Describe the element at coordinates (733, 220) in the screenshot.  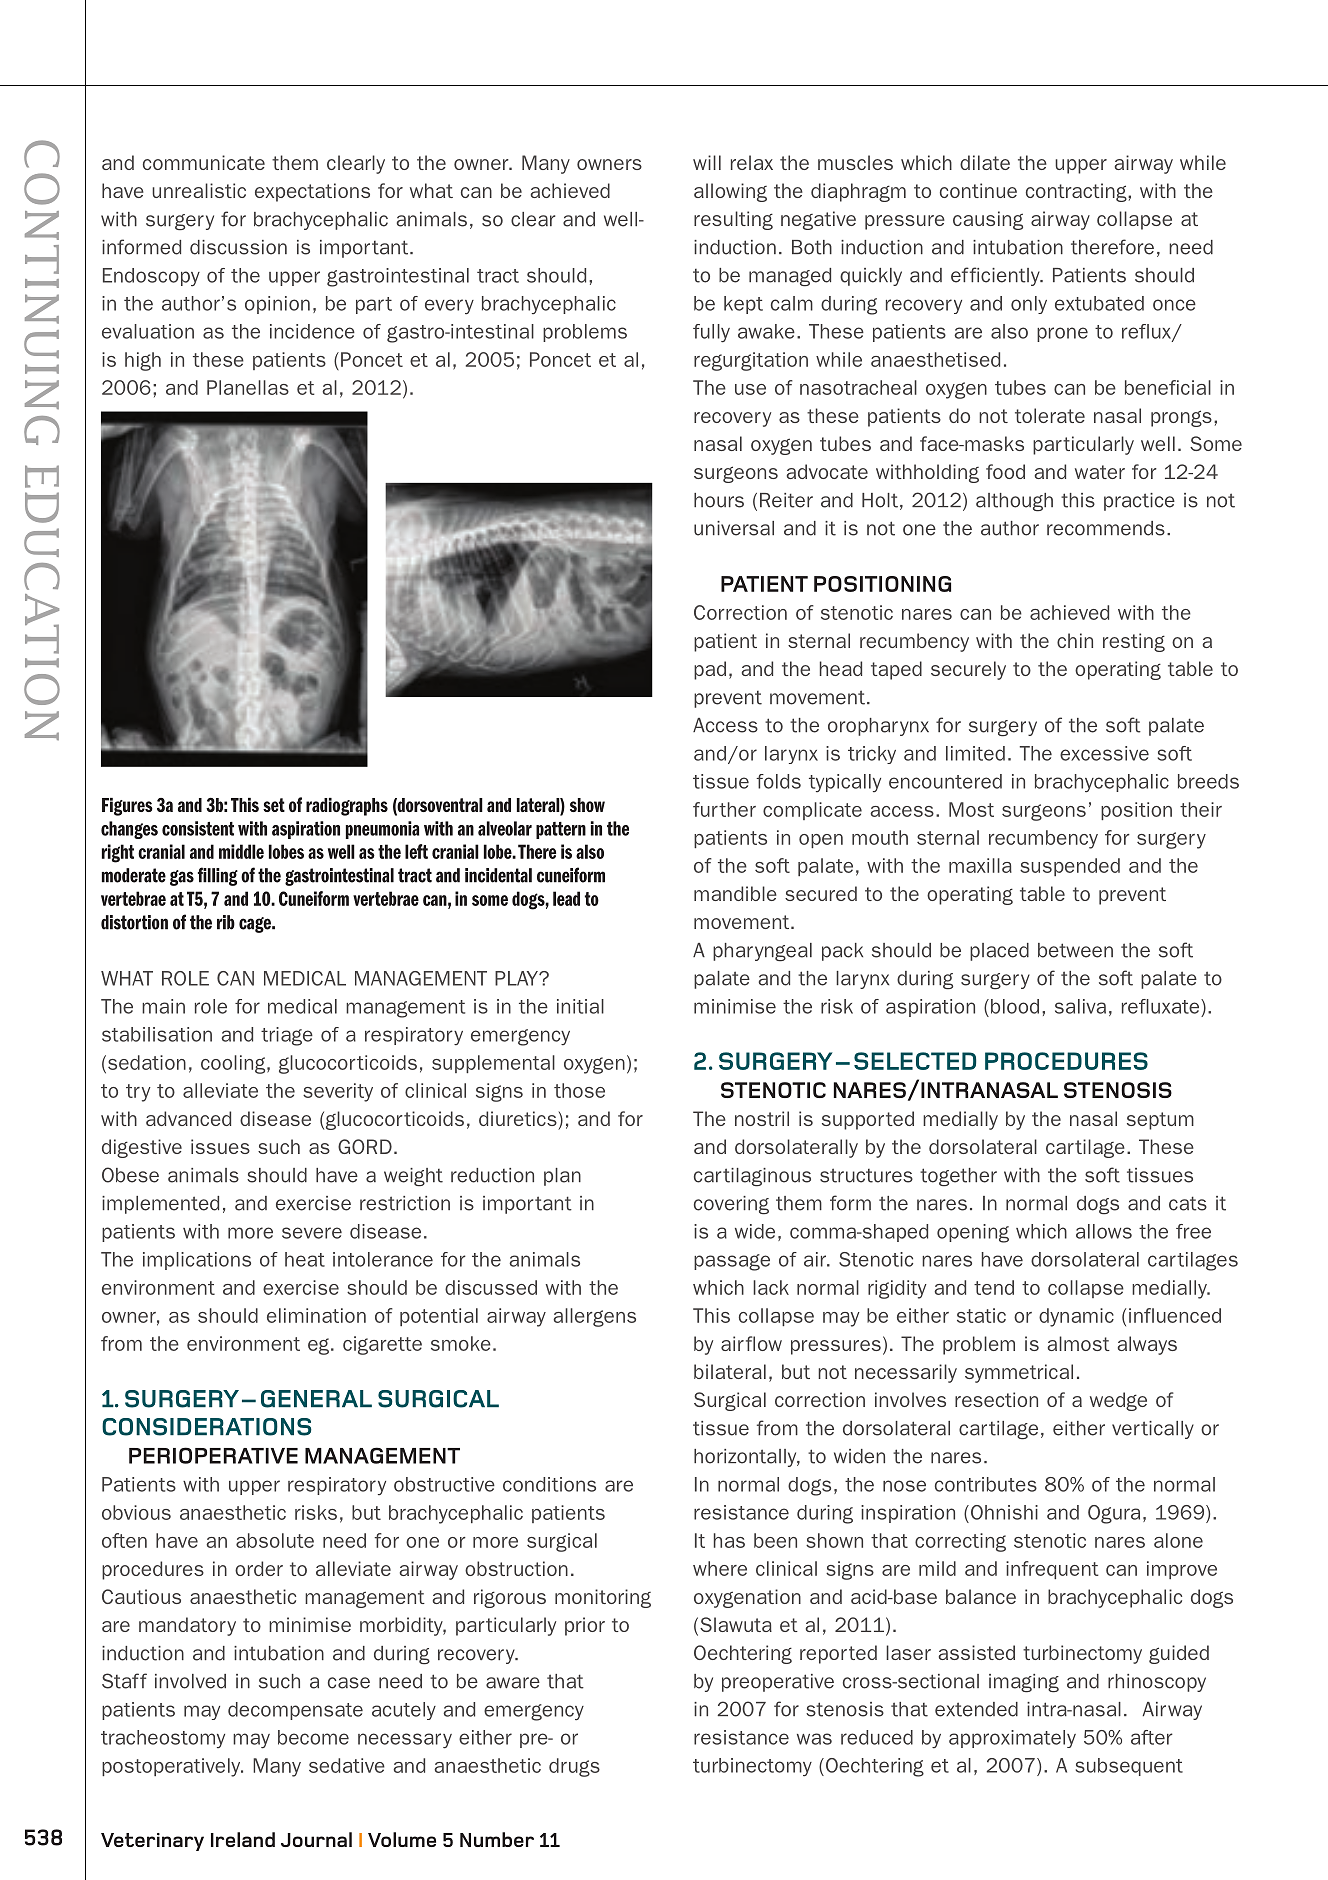
I see `resulting` at that location.
